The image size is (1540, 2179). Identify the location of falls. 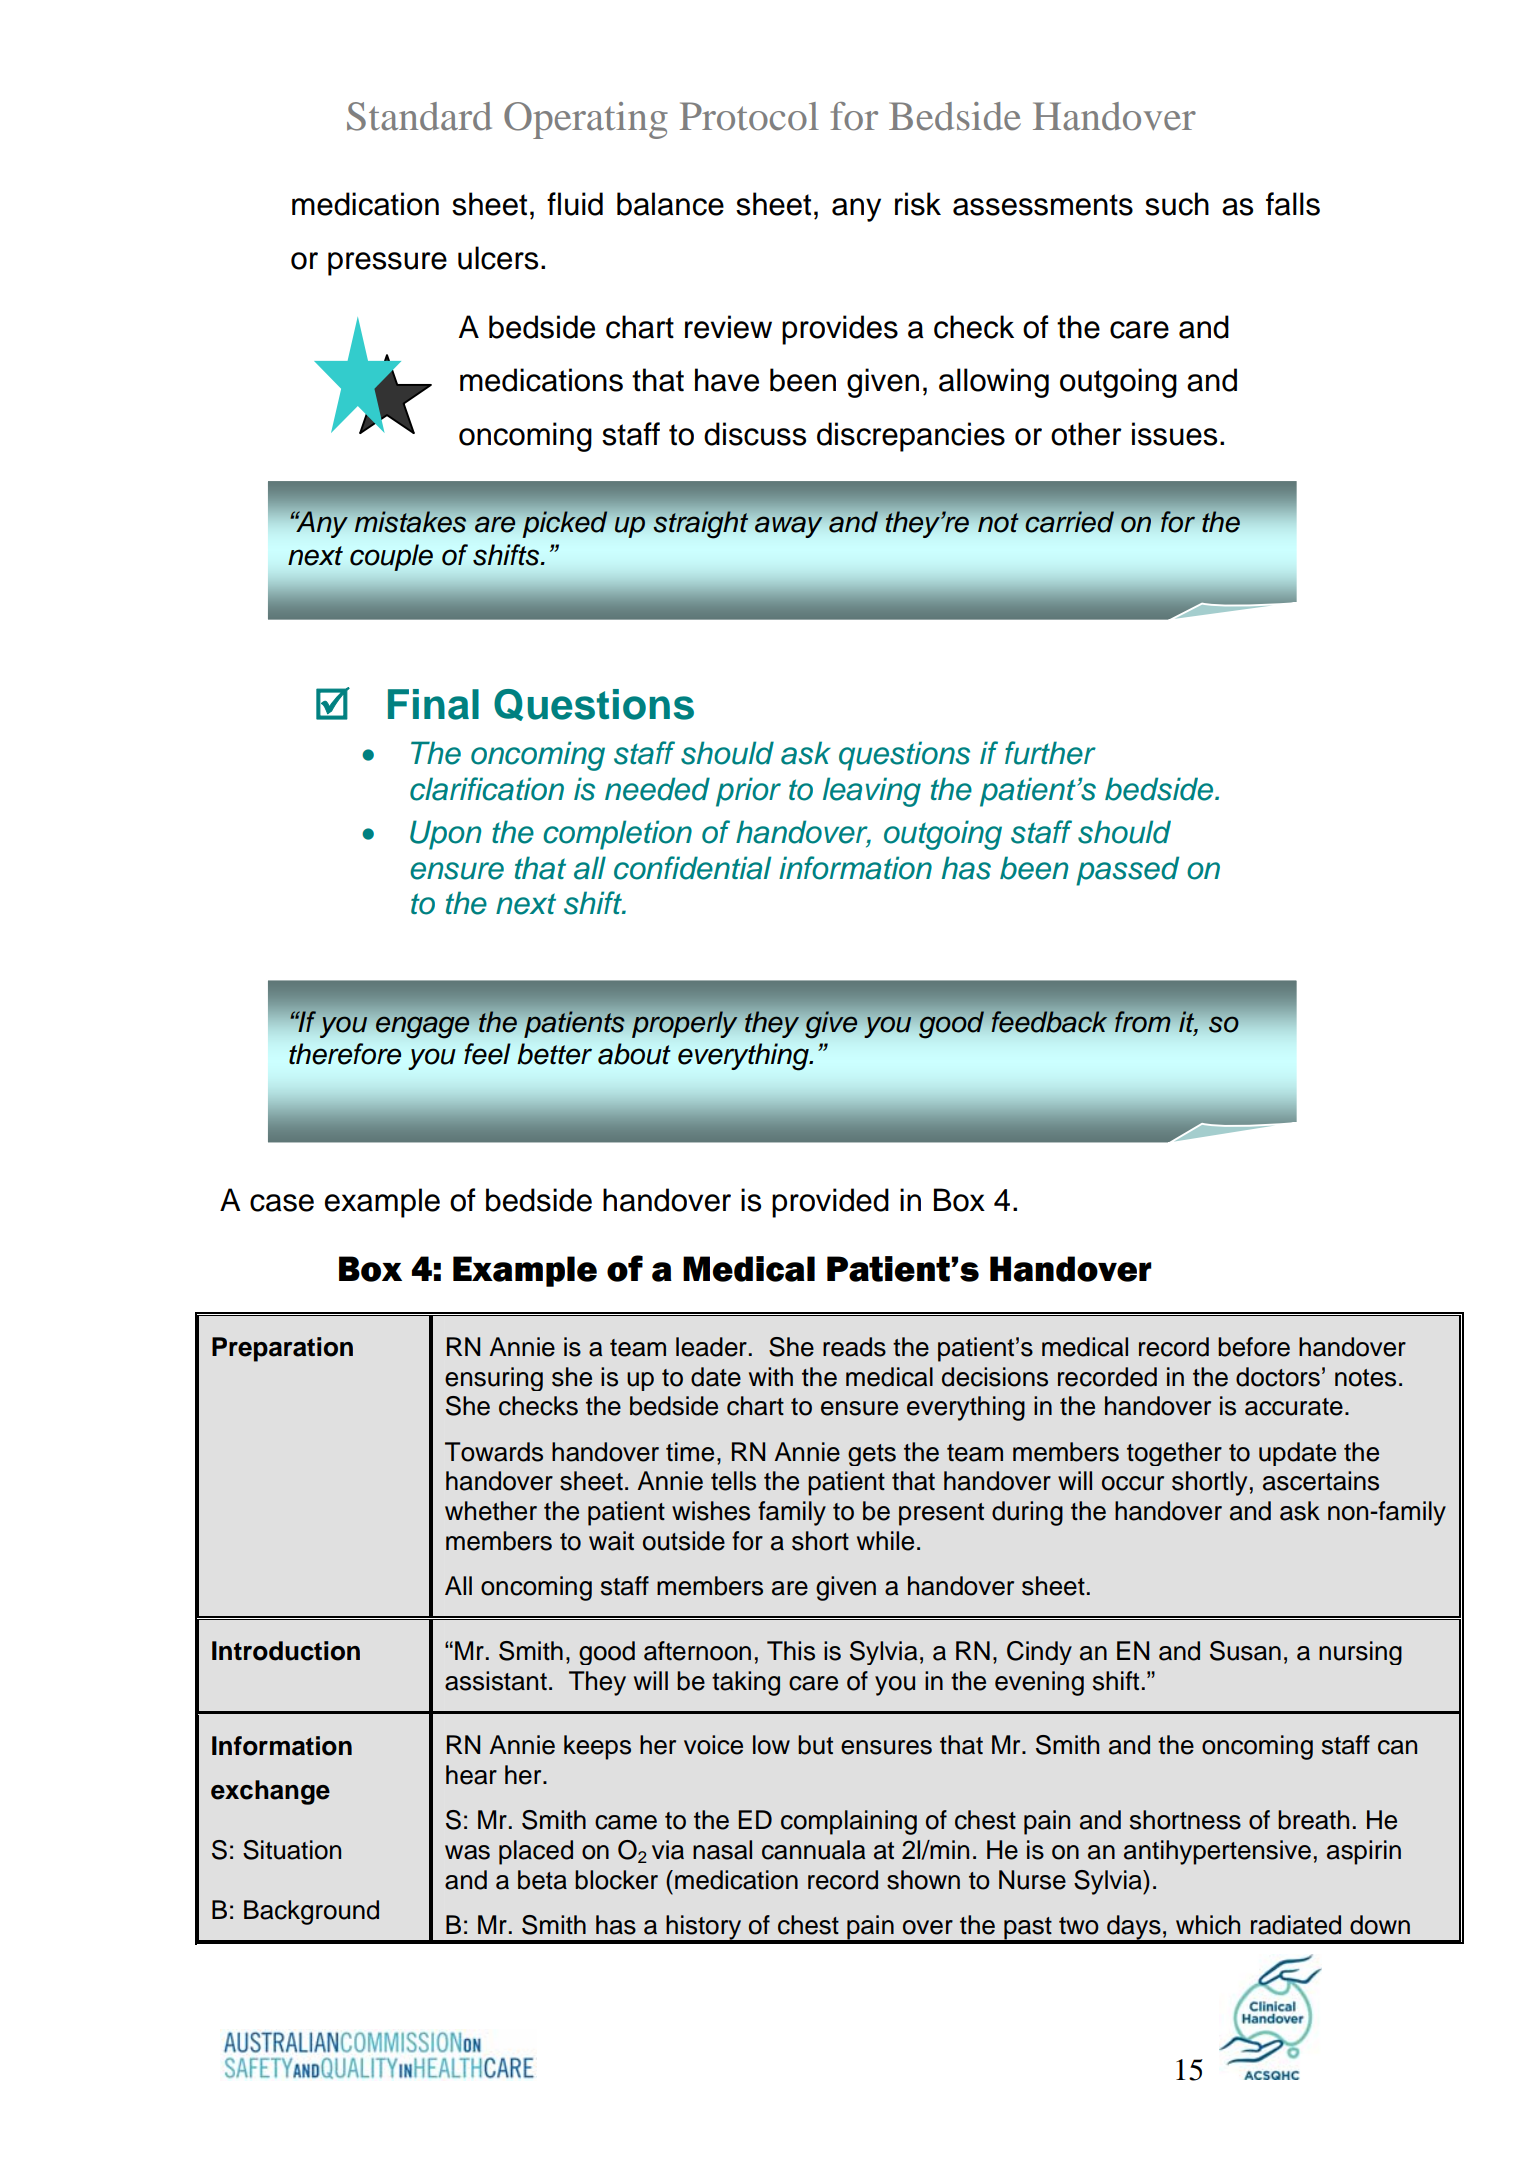
(1293, 204).
